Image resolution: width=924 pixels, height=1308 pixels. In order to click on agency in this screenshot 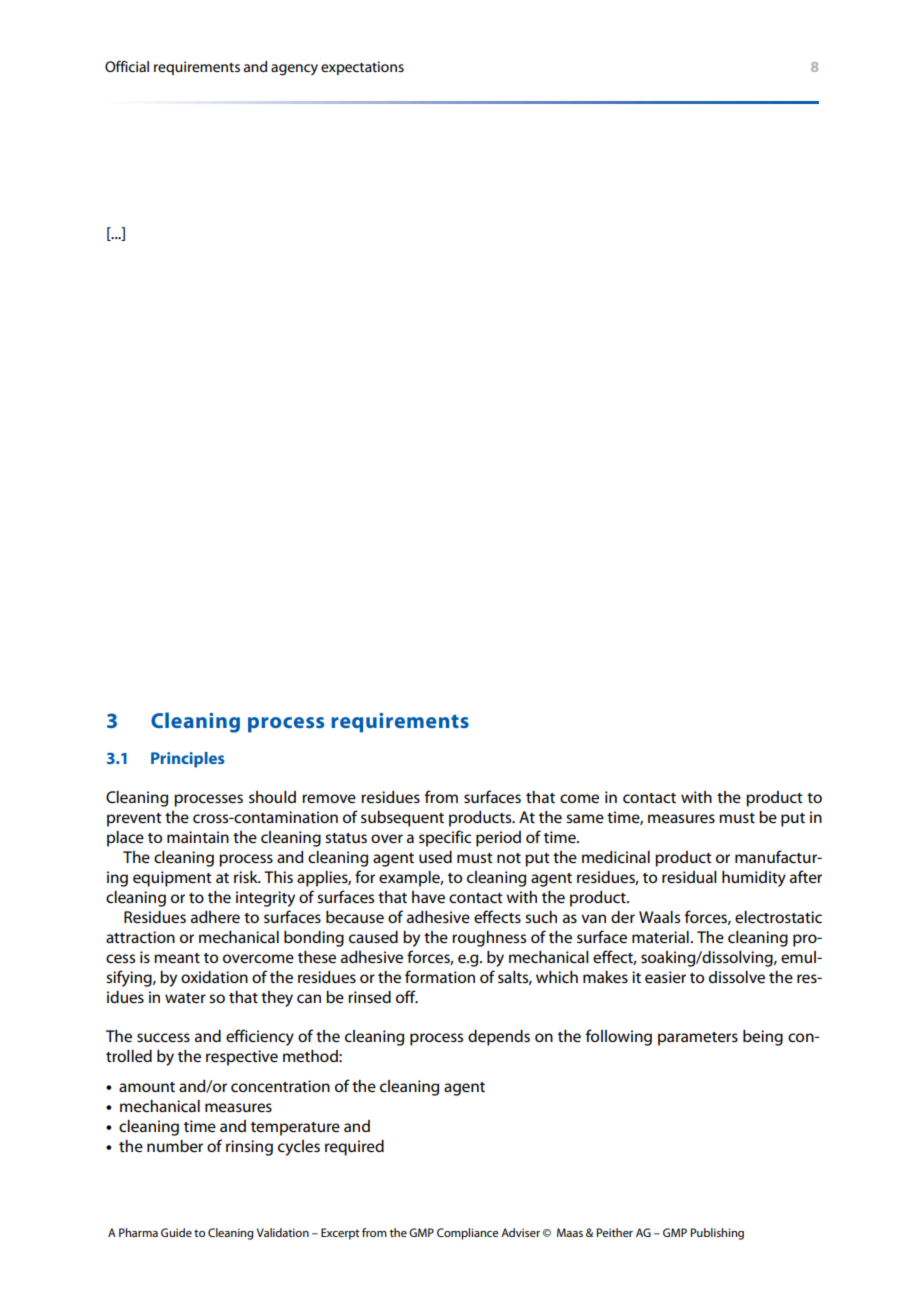, I will do `click(294, 70)`.
